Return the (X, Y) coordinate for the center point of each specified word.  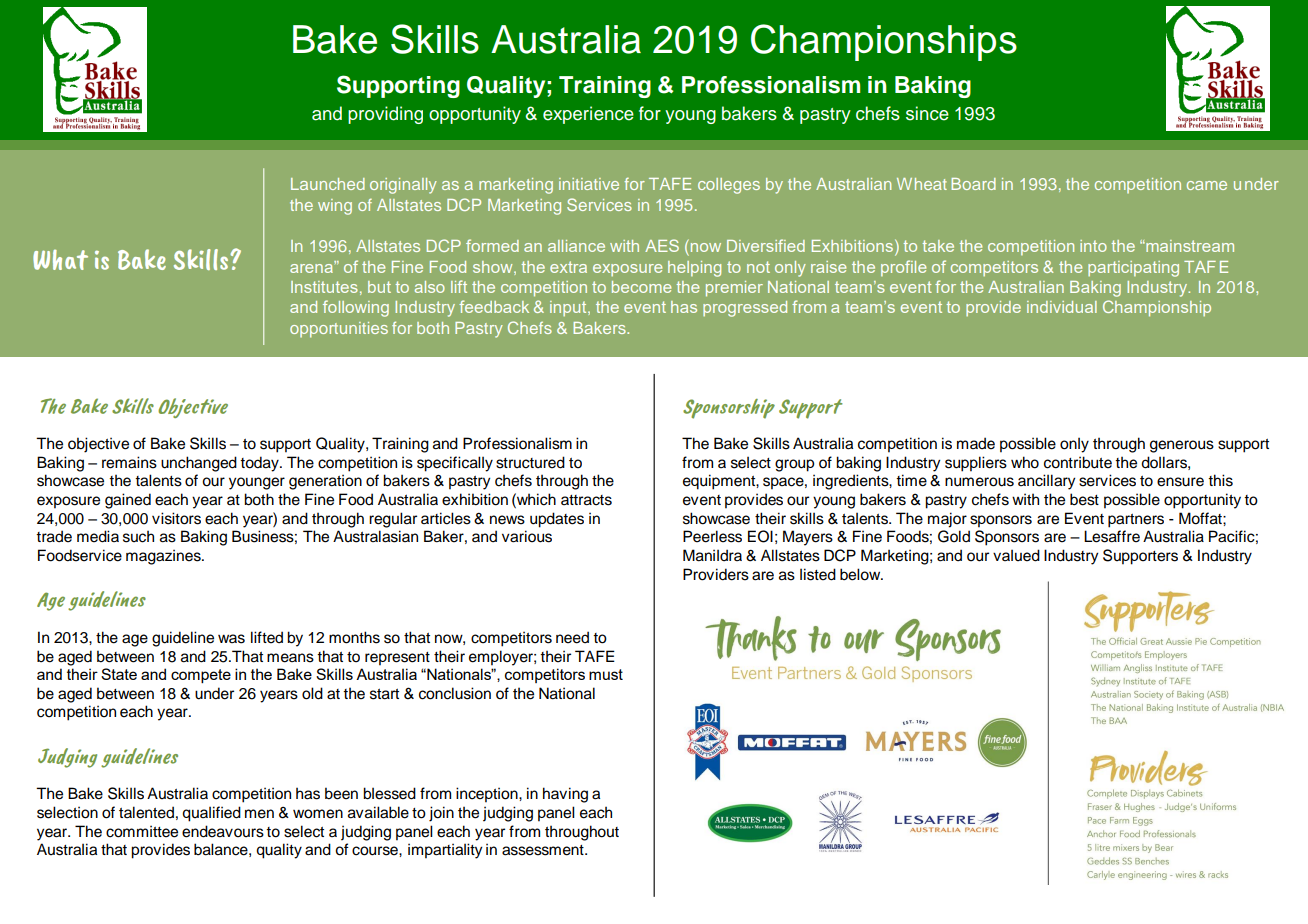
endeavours (223, 831)
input (569, 308)
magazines (164, 557)
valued (1016, 555)
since (927, 113)
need (572, 637)
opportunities (339, 330)
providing (385, 115)
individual (1062, 307)
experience (588, 115)
